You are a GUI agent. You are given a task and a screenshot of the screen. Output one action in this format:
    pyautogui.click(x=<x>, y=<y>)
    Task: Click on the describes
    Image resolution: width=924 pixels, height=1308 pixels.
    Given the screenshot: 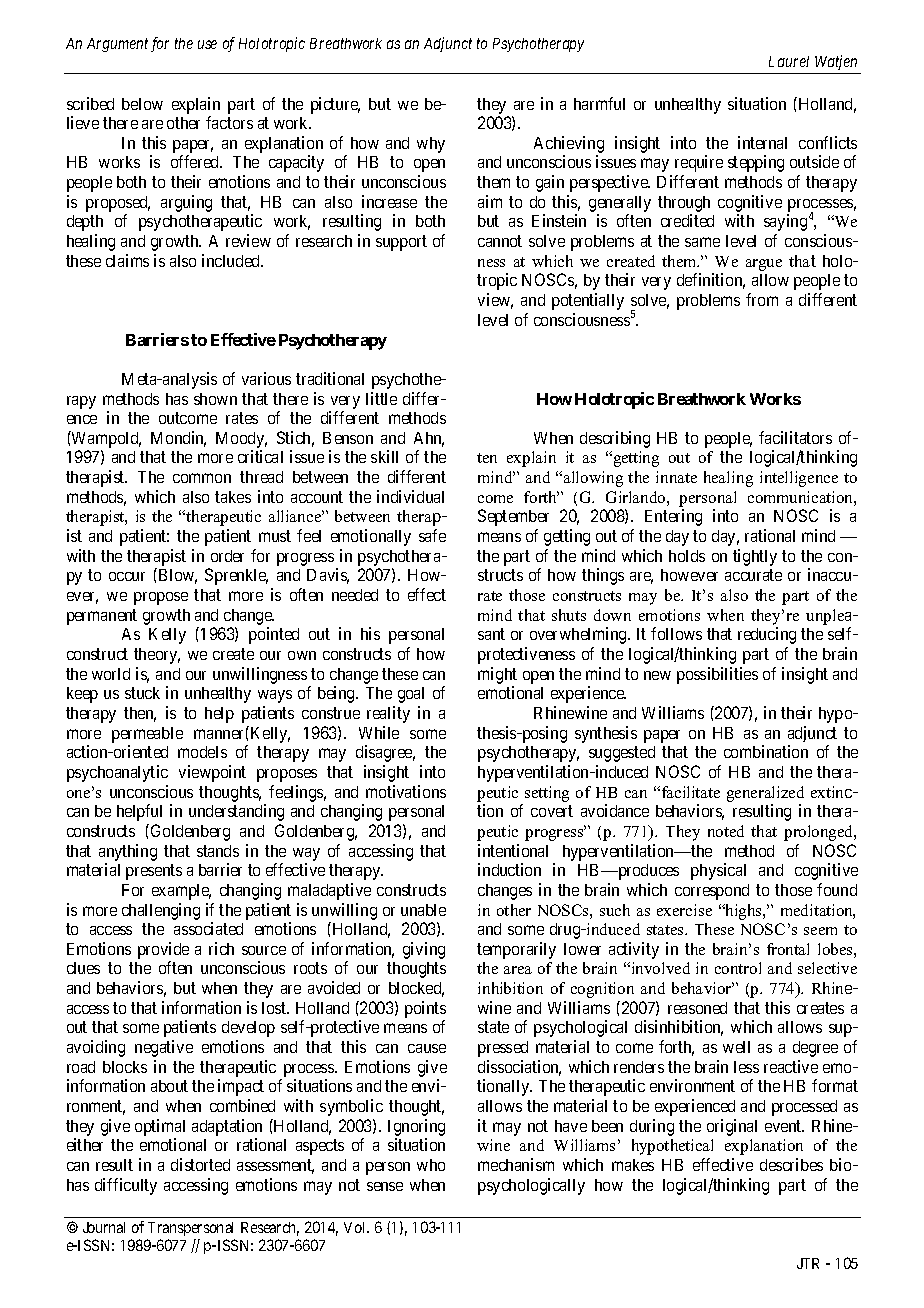 What is the action you would take?
    pyautogui.click(x=791, y=1164)
